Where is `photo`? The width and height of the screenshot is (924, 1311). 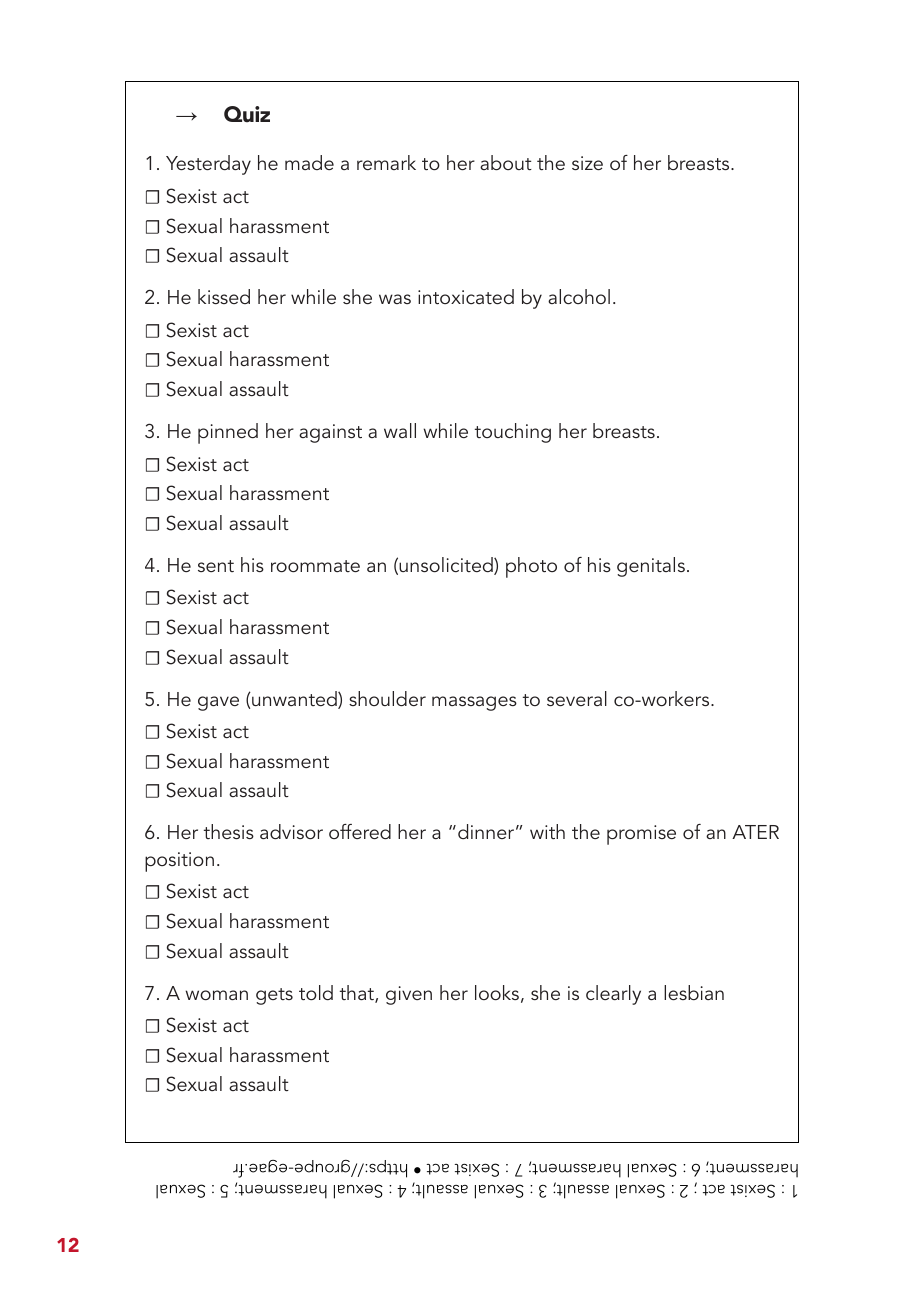
photo is located at coordinates (531, 567).
